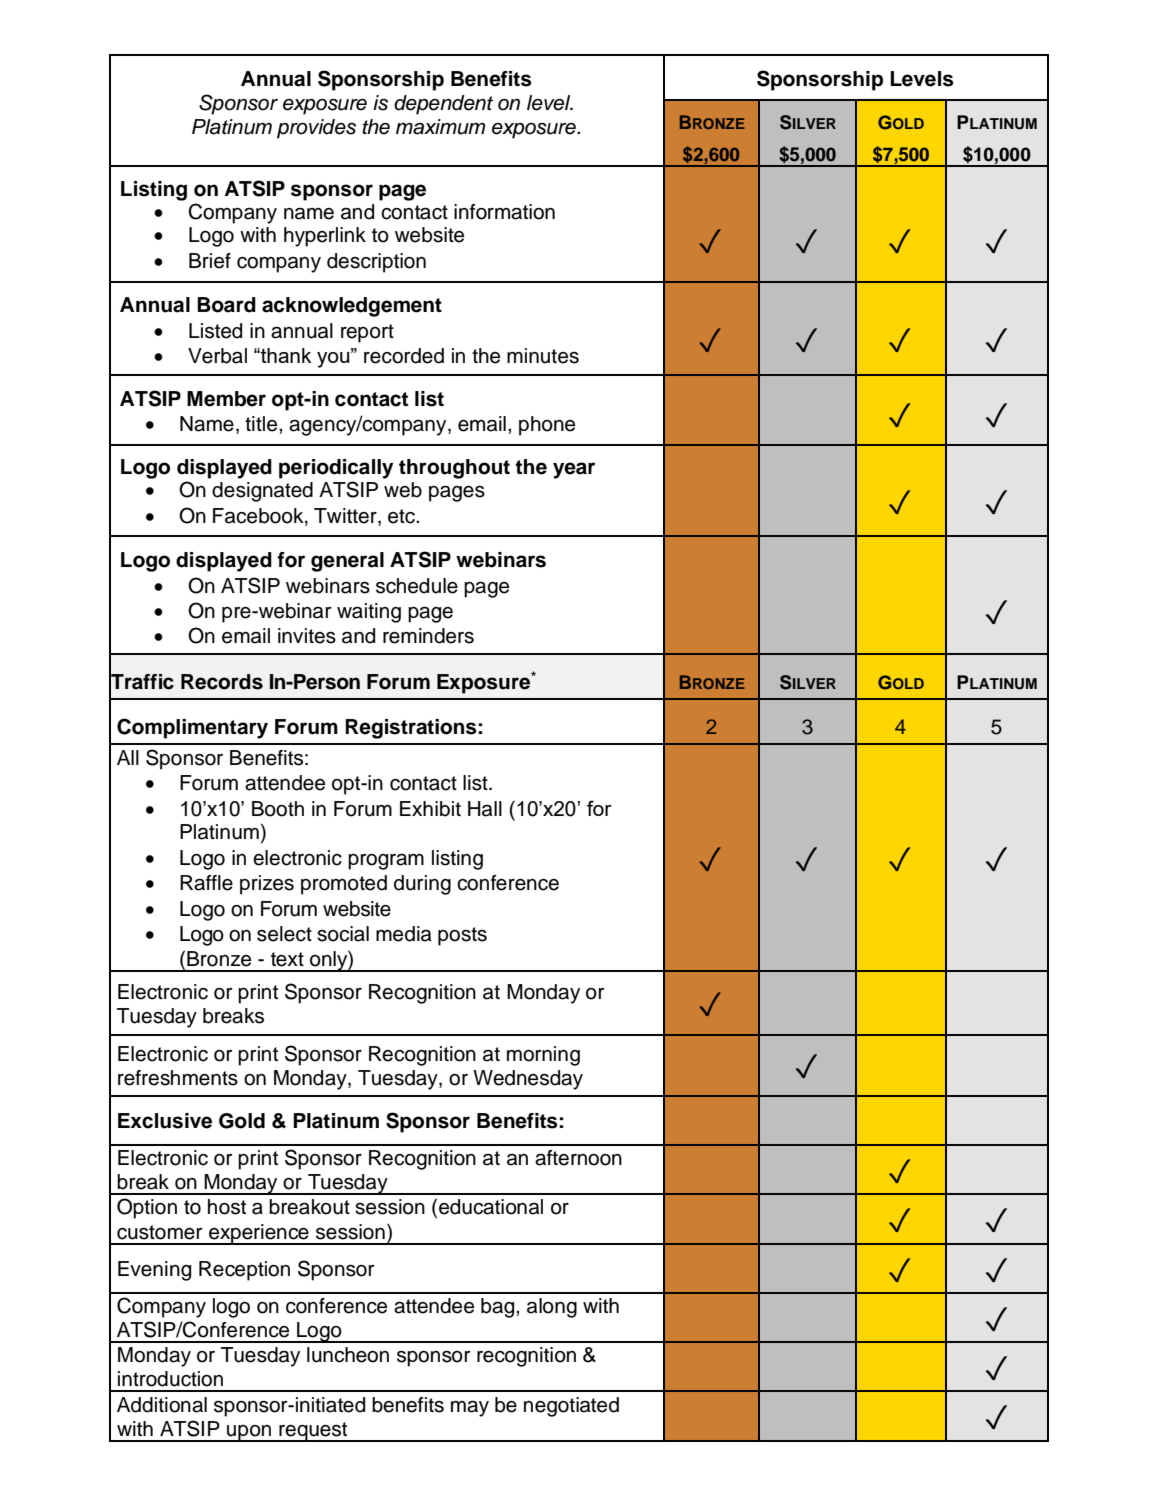 Image resolution: width=1156 pixels, height=1496 pixels. I want to click on Hall, so click(485, 809).
